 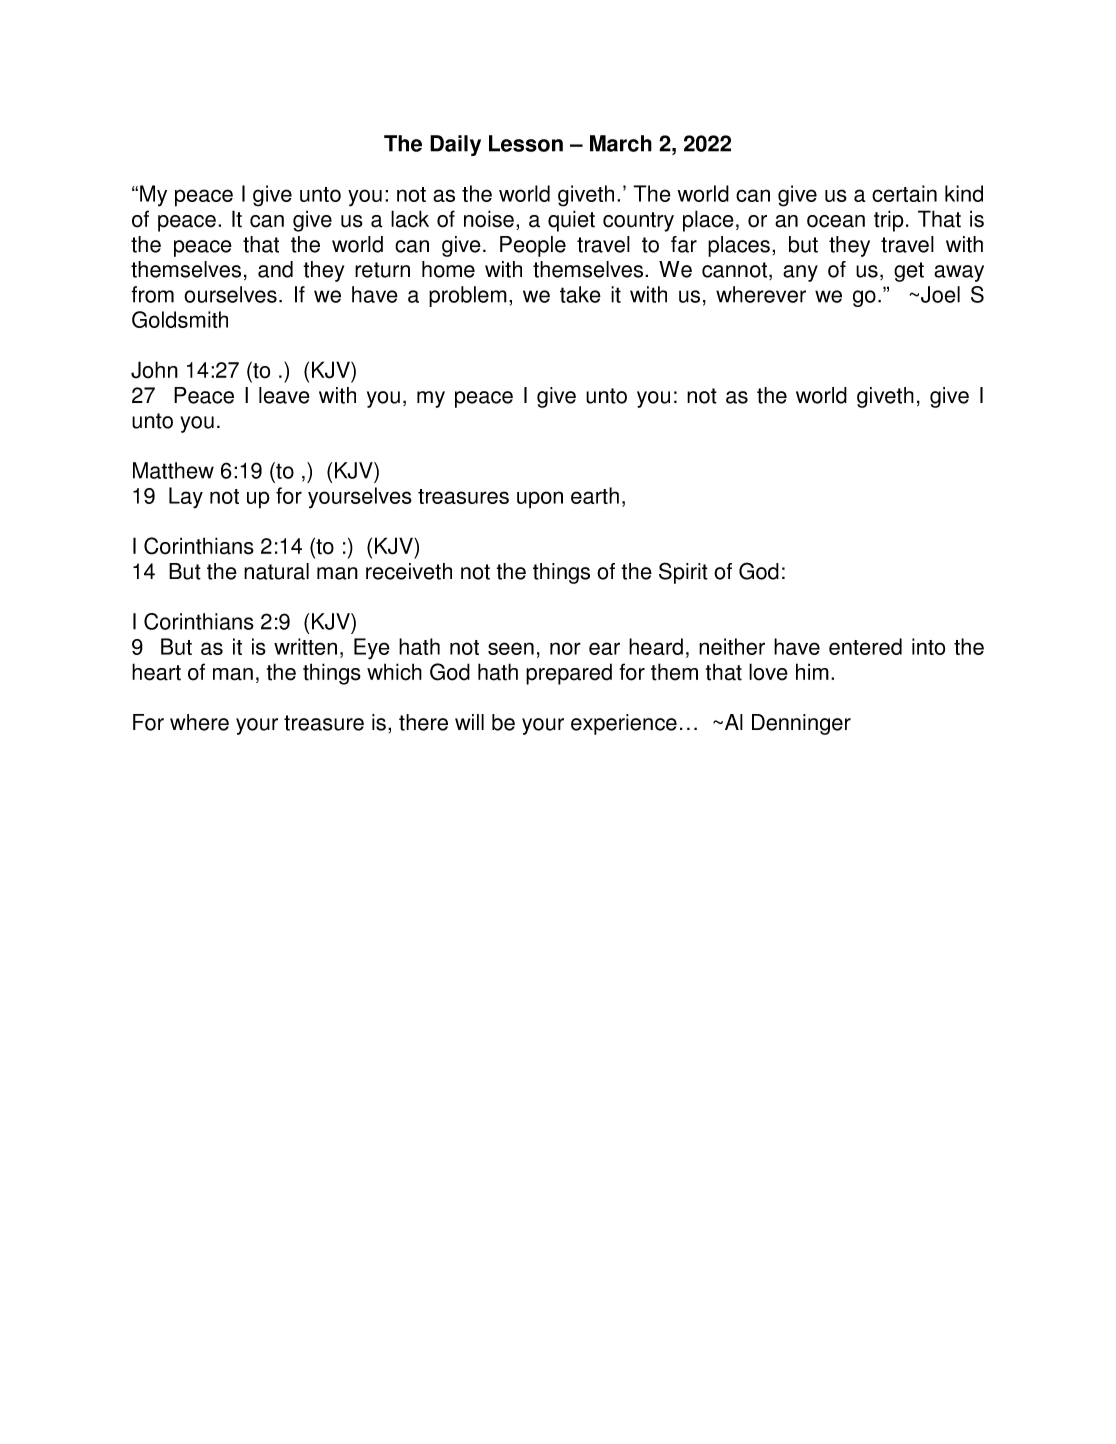 I want to click on Goldsmith, so click(x=180, y=319).
